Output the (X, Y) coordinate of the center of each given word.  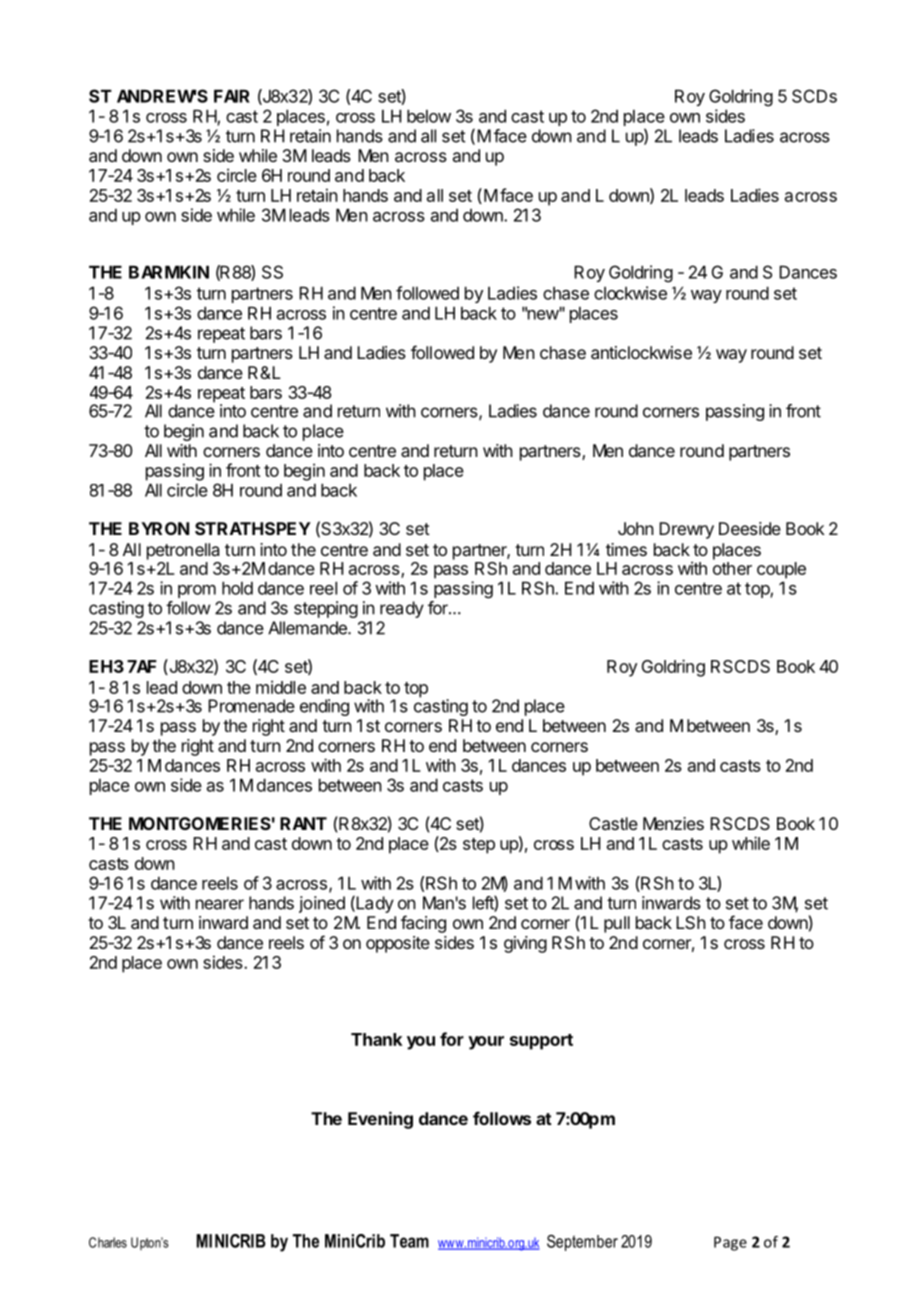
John (636, 528)
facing (423, 924)
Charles (108, 1242)
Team (409, 1241)
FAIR (232, 96)
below (429, 116)
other (732, 568)
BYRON (159, 528)
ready (402, 609)
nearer (220, 904)
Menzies (673, 823)
